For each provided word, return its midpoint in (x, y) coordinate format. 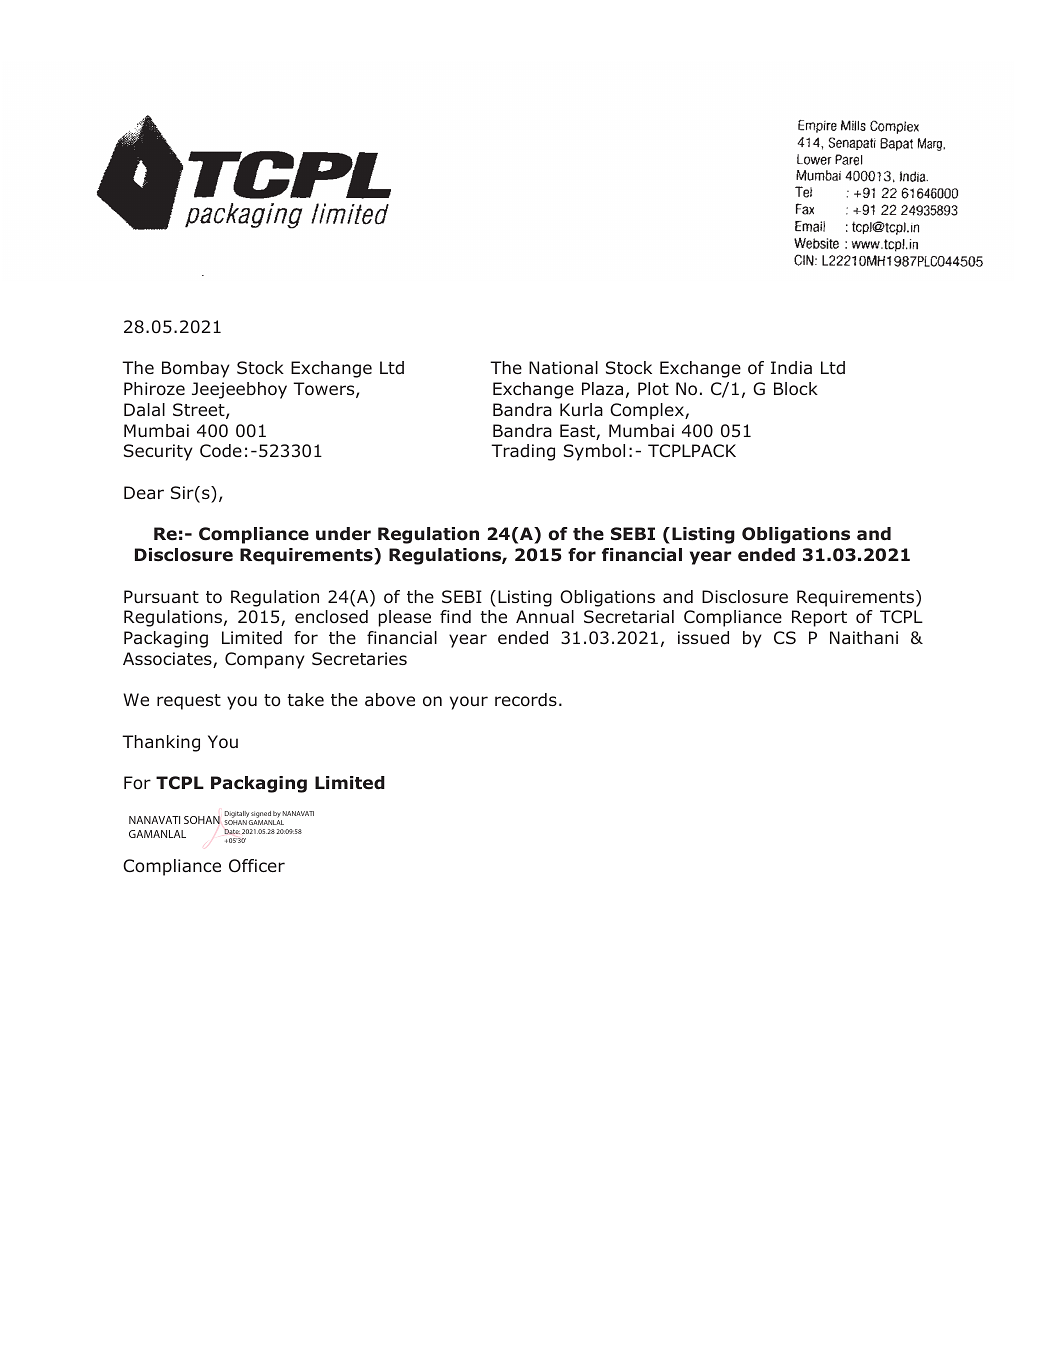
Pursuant (161, 596)
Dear (144, 492)
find (455, 616)
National (563, 367)
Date (232, 831)
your (469, 703)
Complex (648, 411)
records (526, 700)
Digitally (238, 816)
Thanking (161, 743)
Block (796, 389)
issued (703, 638)
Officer (257, 866)
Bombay (196, 369)
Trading (523, 452)
